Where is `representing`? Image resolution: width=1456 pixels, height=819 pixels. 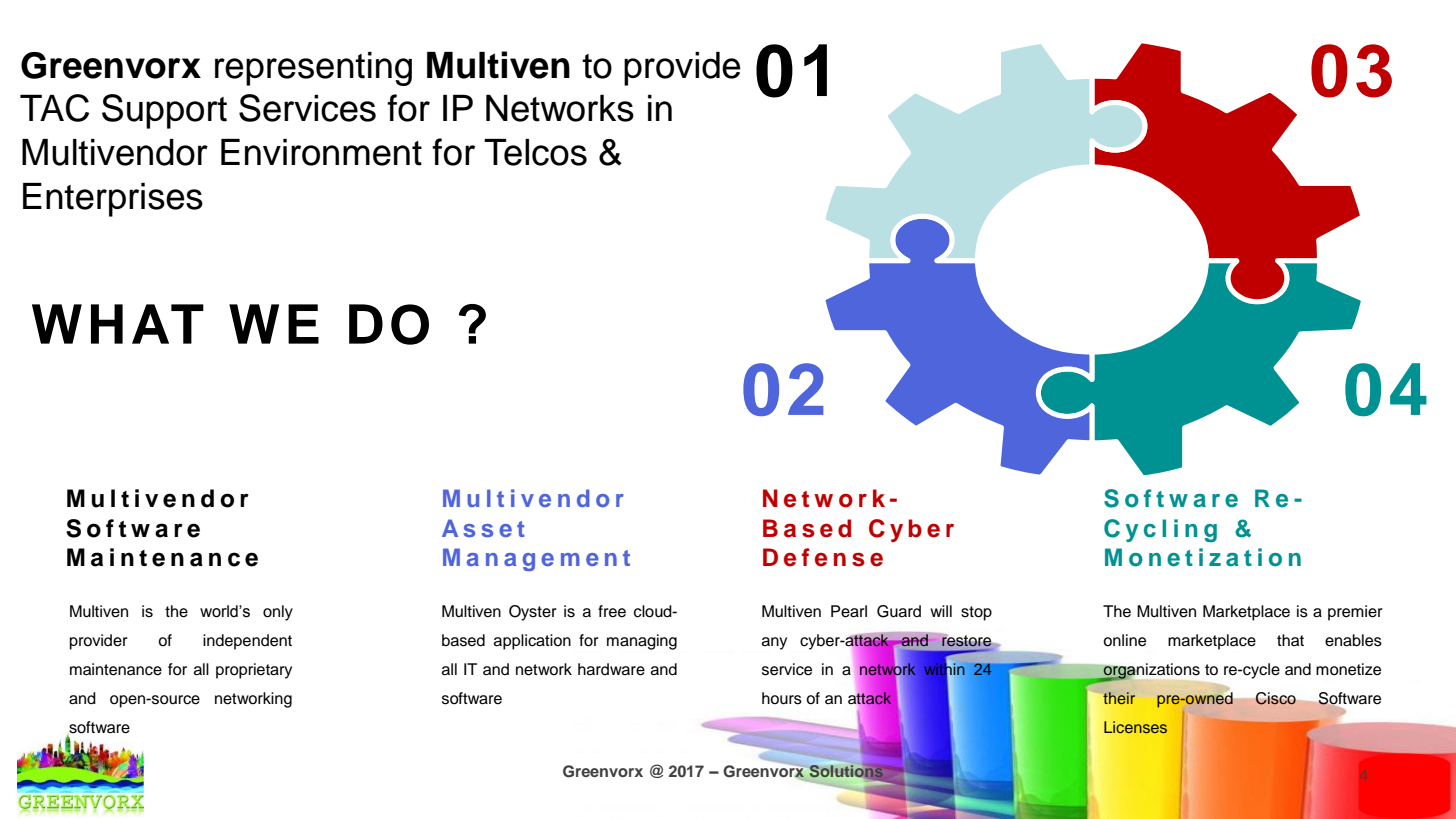
representing is located at coordinates (313, 69).
